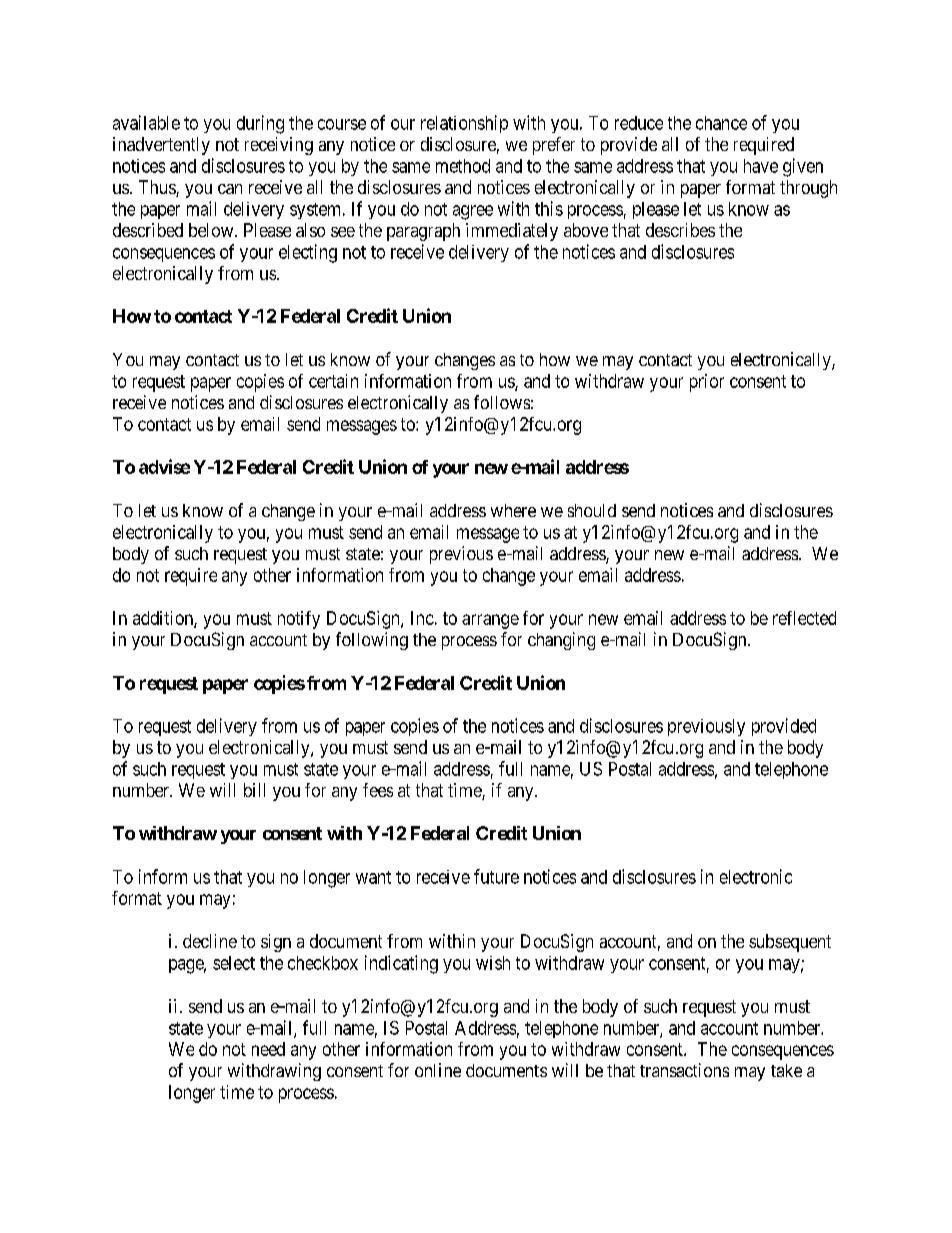  What do you see at coordinates (490, 621) in the screenshot?
I see `arrange` at bounding box center [490, 621].
